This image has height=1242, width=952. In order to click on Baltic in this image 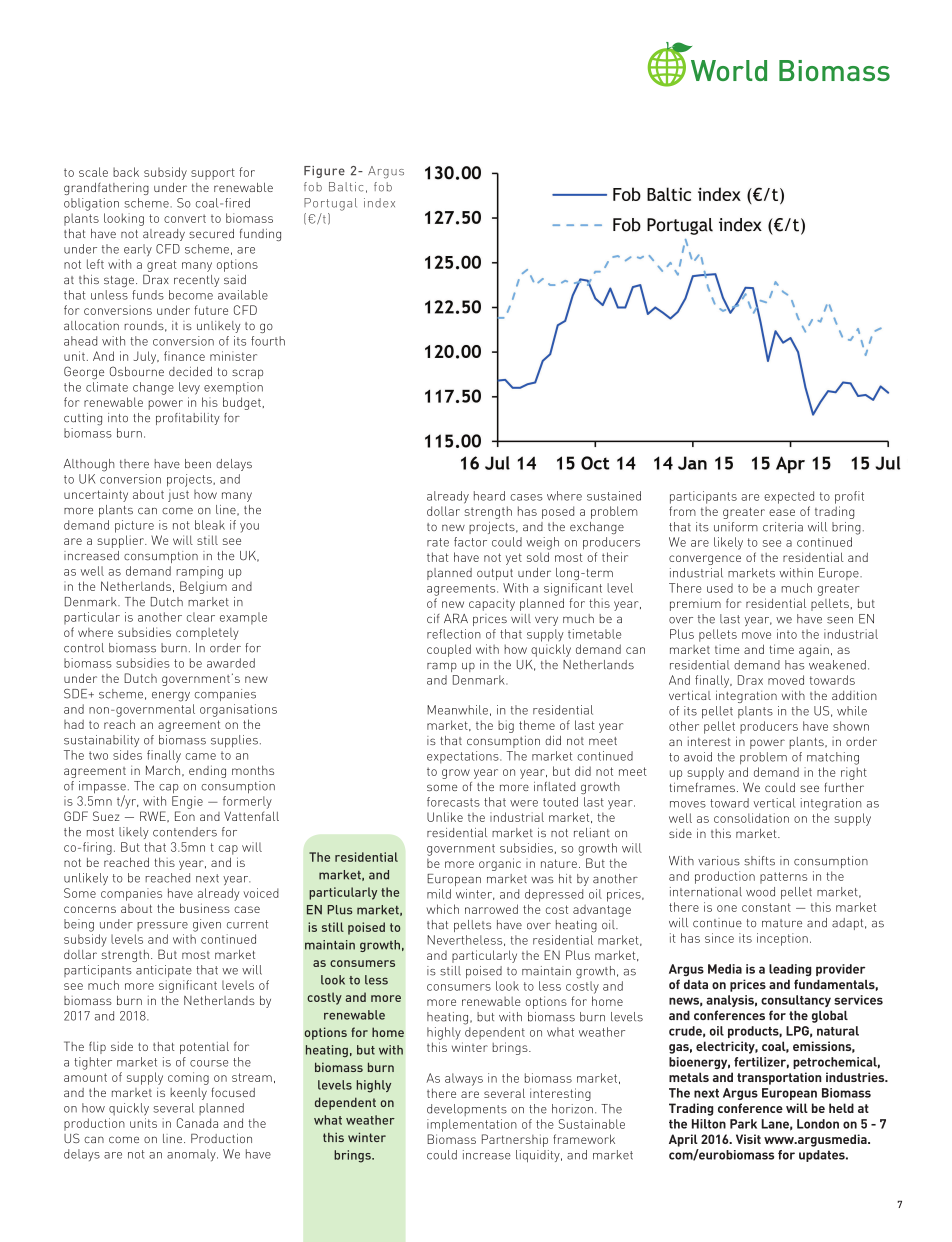, I will do `click(346, 187)`.
